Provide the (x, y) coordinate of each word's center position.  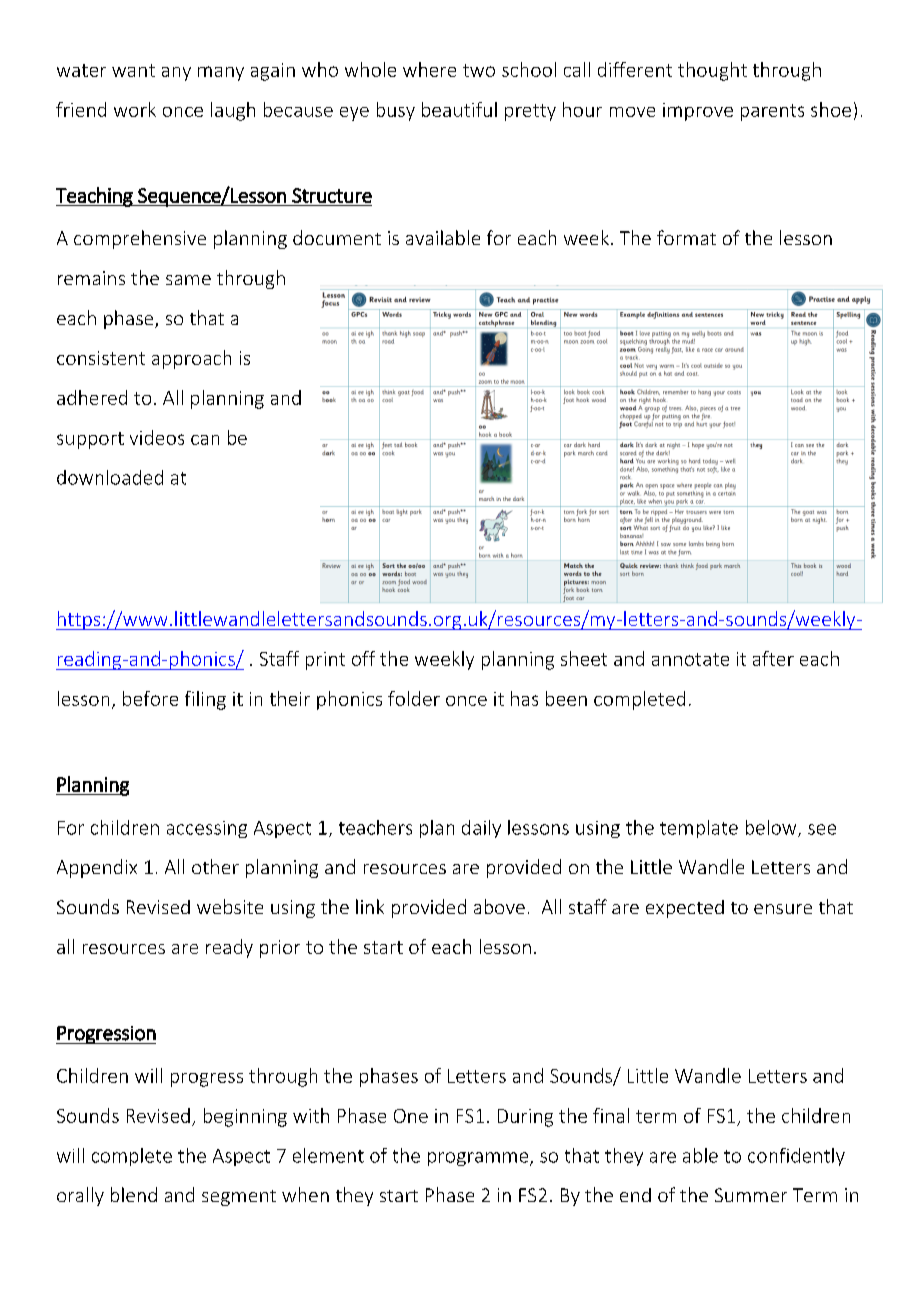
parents (772, 112)
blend (134, 1194)
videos (157, 437)
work (135, 109)
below (772, 828)
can (205, 440)
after (773, 658)
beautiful (459, 109)
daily (481, 829)
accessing (207, 829)
